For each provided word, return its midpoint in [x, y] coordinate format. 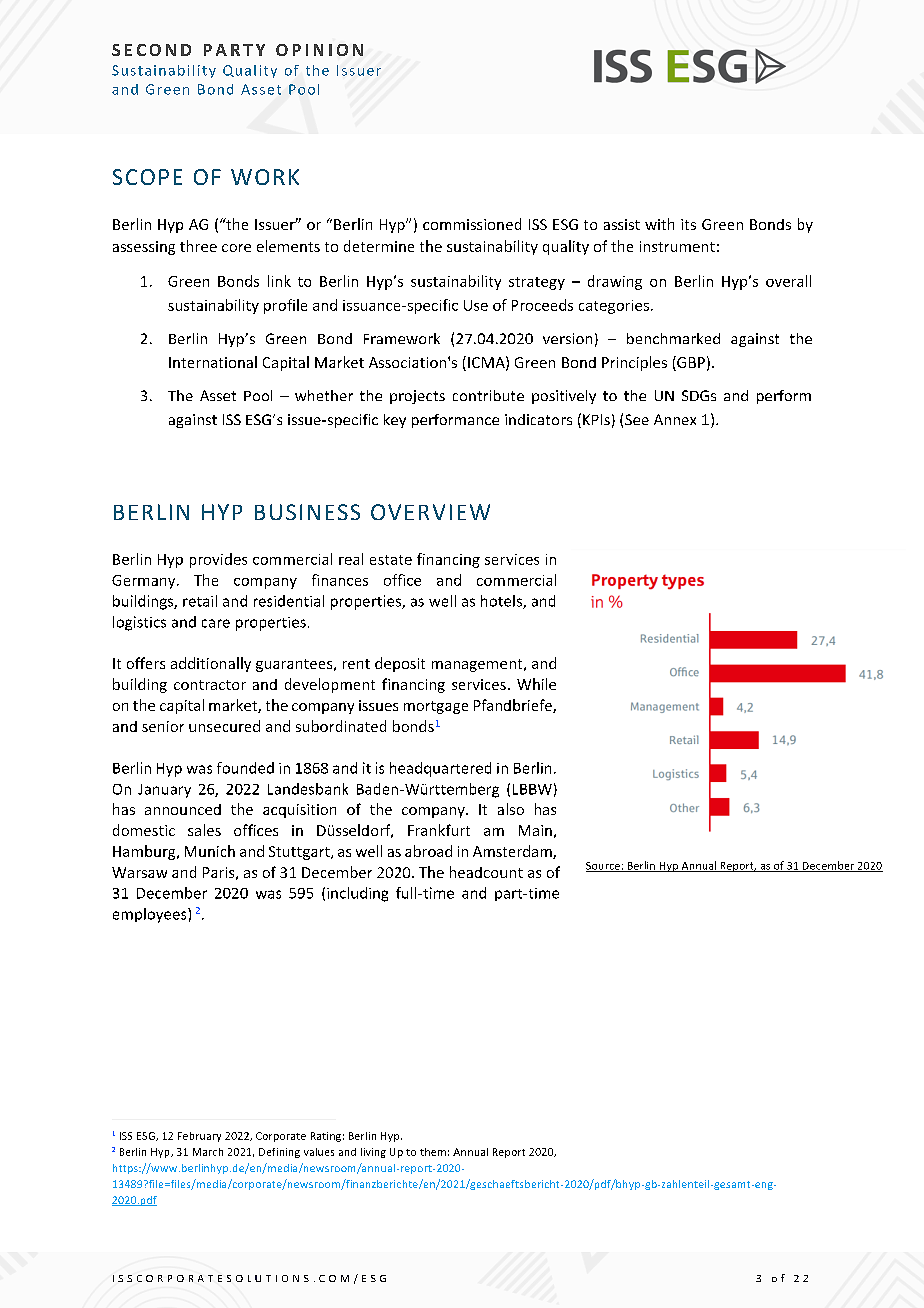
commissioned [472, 224]
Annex [675, 419]
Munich [210, 851]
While [536, 684]
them [433, 1152]
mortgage [436, 707]
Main [535, 830]
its [688, 224]
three [198, 246]
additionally [211, 664]
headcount [486, 872]
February [199, 1137]
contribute [488, 395]
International [213, 362]
